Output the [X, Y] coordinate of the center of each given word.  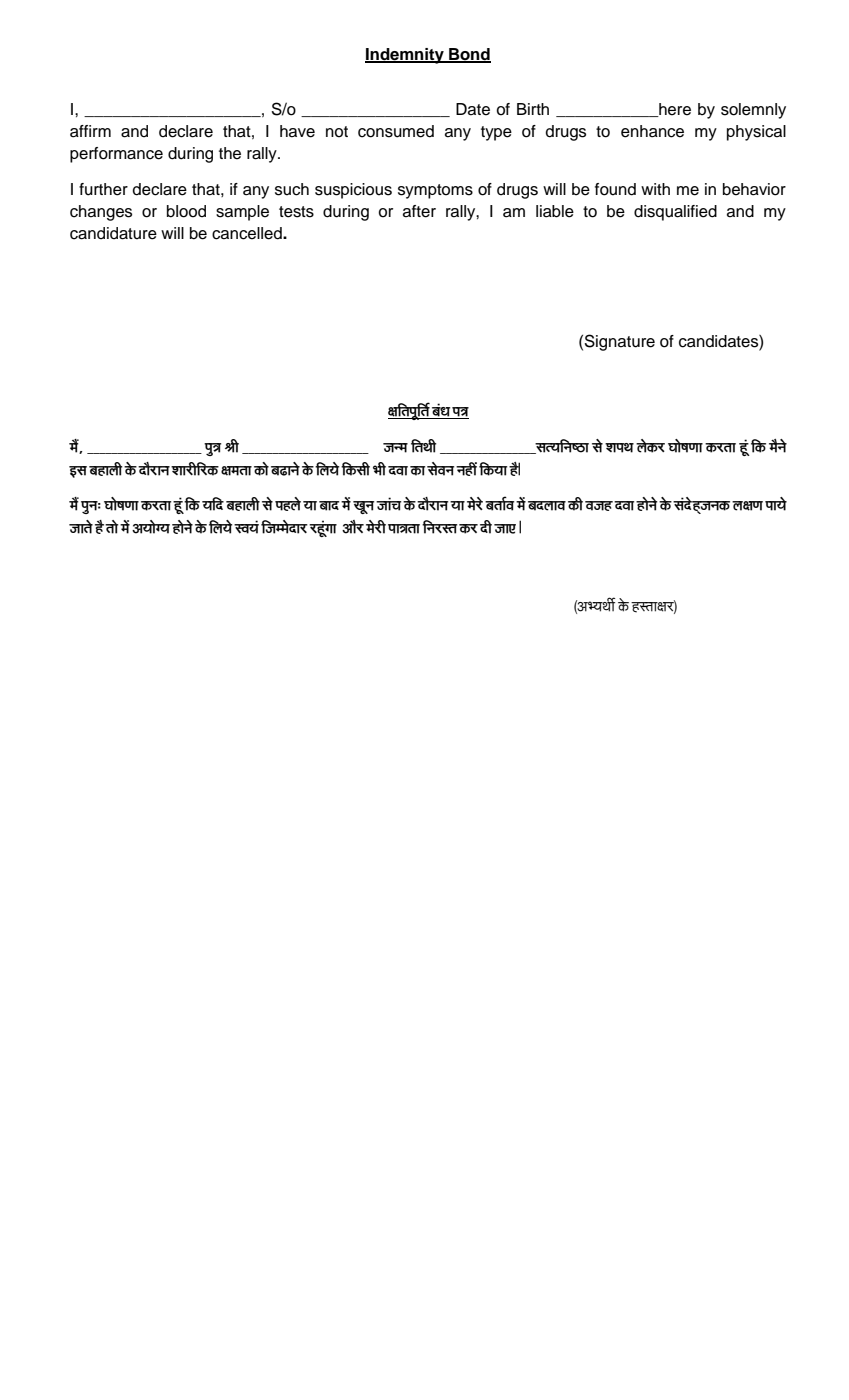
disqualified [675, 213]
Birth [533, 109]
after [419, 211]
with [655, 189]
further [103, 189]
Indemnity [405, 56]
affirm [90, 131]
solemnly [753, 111]
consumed [396, 131]
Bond [469, 55]
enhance [652, 131]
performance [116, 155]
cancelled [248, 233]
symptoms [435, 191]
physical [756, 133]
